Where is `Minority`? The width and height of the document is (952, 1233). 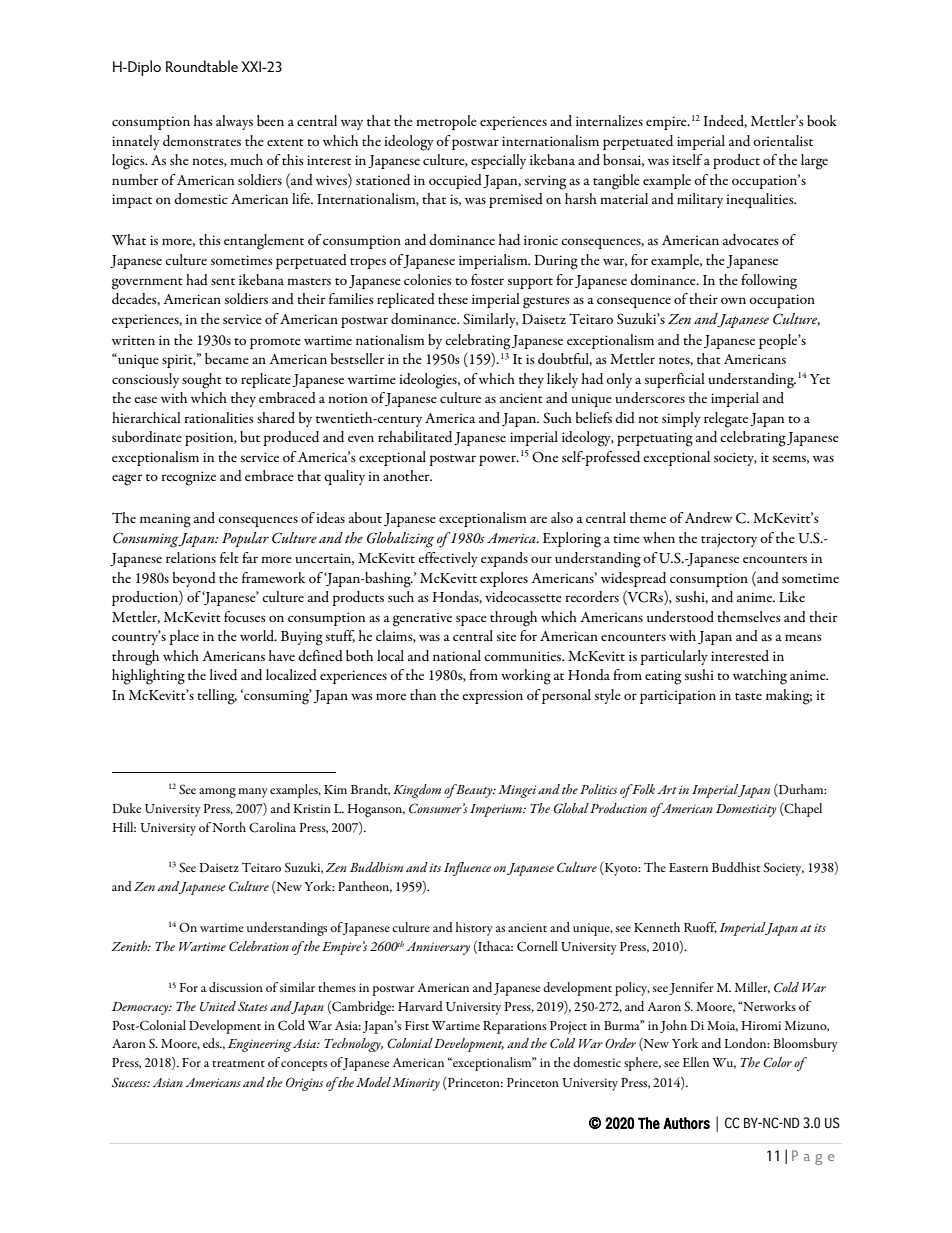
Minority is located at coordinates (416, 1084).
